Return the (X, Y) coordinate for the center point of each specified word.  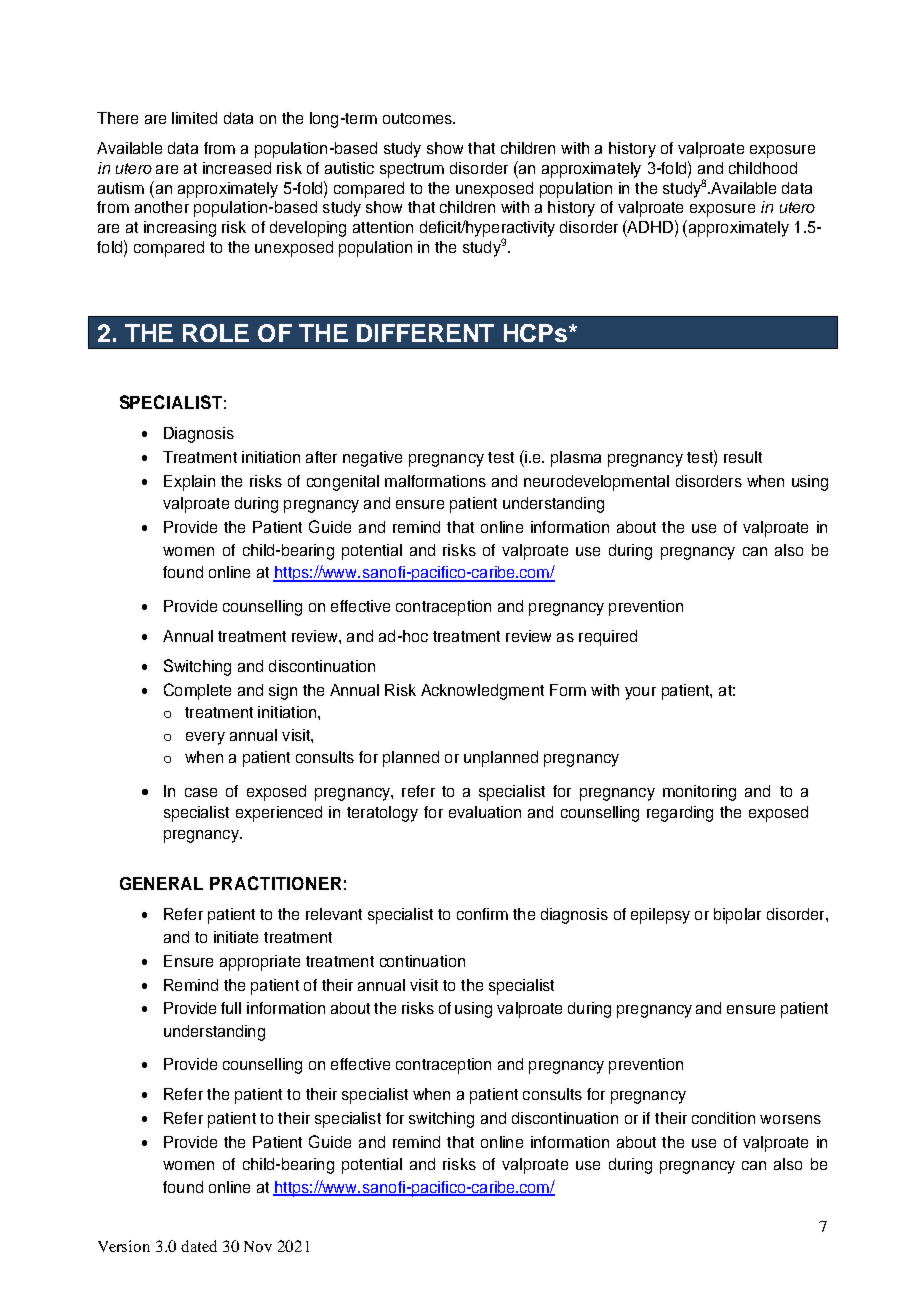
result (743, 457)
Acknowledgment (482, 692)
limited (194, 118)
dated (199, 1246)
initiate (236, 937)
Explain (189, 483)
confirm (482, 914)
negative (372, 459)
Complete (197, 691)
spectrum (412, 170)
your (640, 693)
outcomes (418, 118)
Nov (258, 1246)
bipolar (737, 916)
